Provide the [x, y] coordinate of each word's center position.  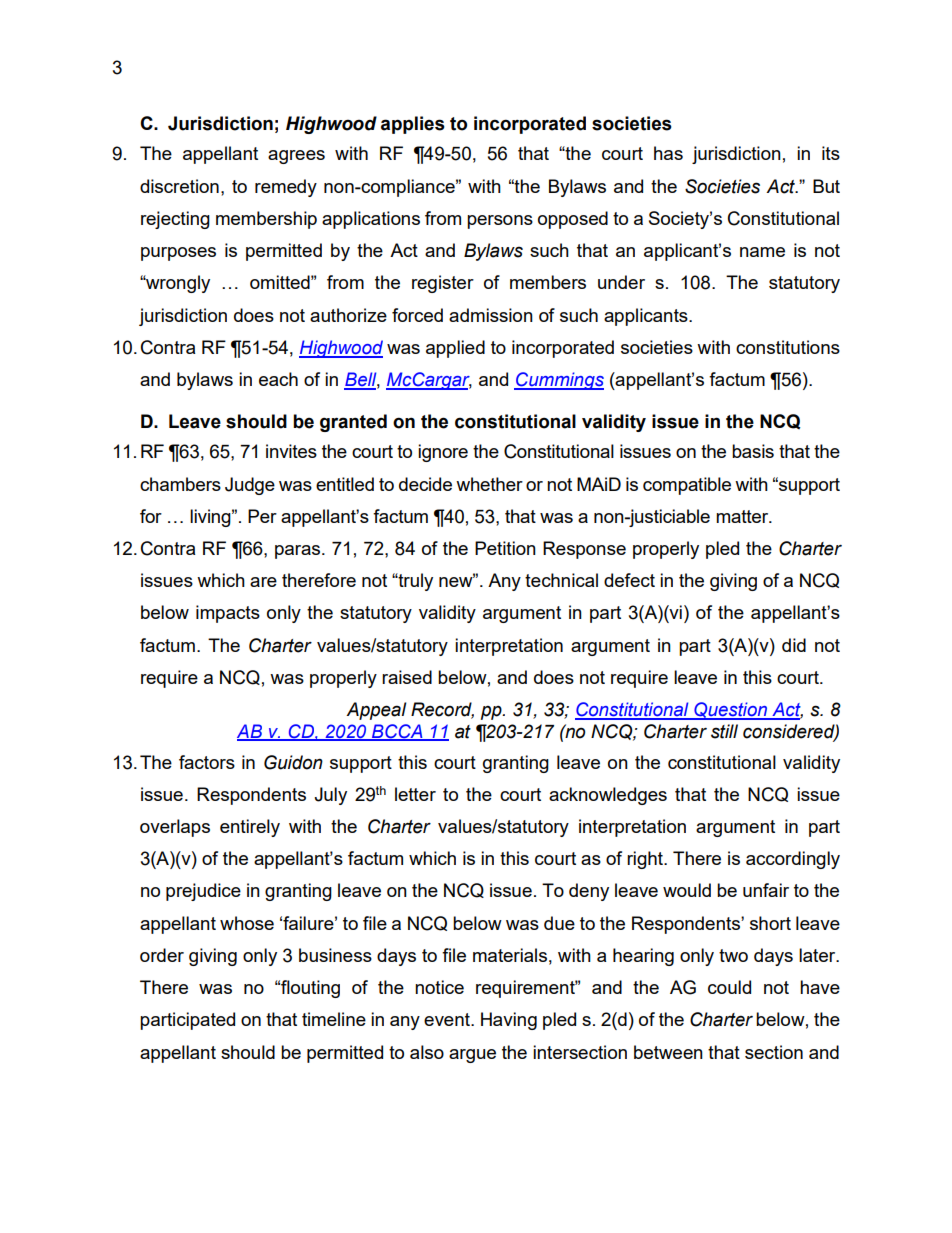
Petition [505, 548]
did [794, 645]
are [263, 582]
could [729, 987]
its [831, 153]
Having [509, 1021]
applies [413, 125]
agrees [296, 157]
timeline [334, 1019]
